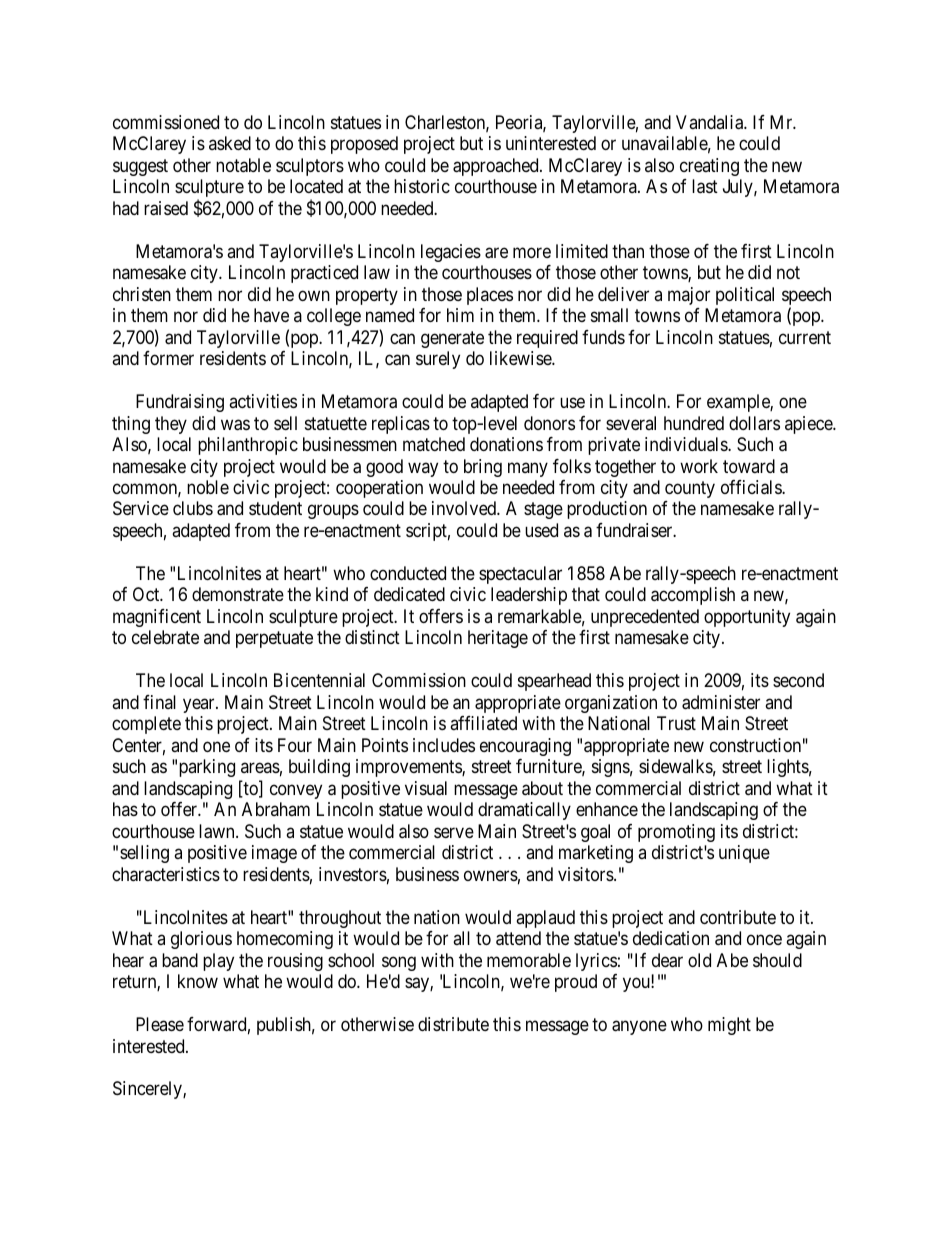  Describe the element at coordinates (721, 702) in the screenshot. I see `administer` at that location.
